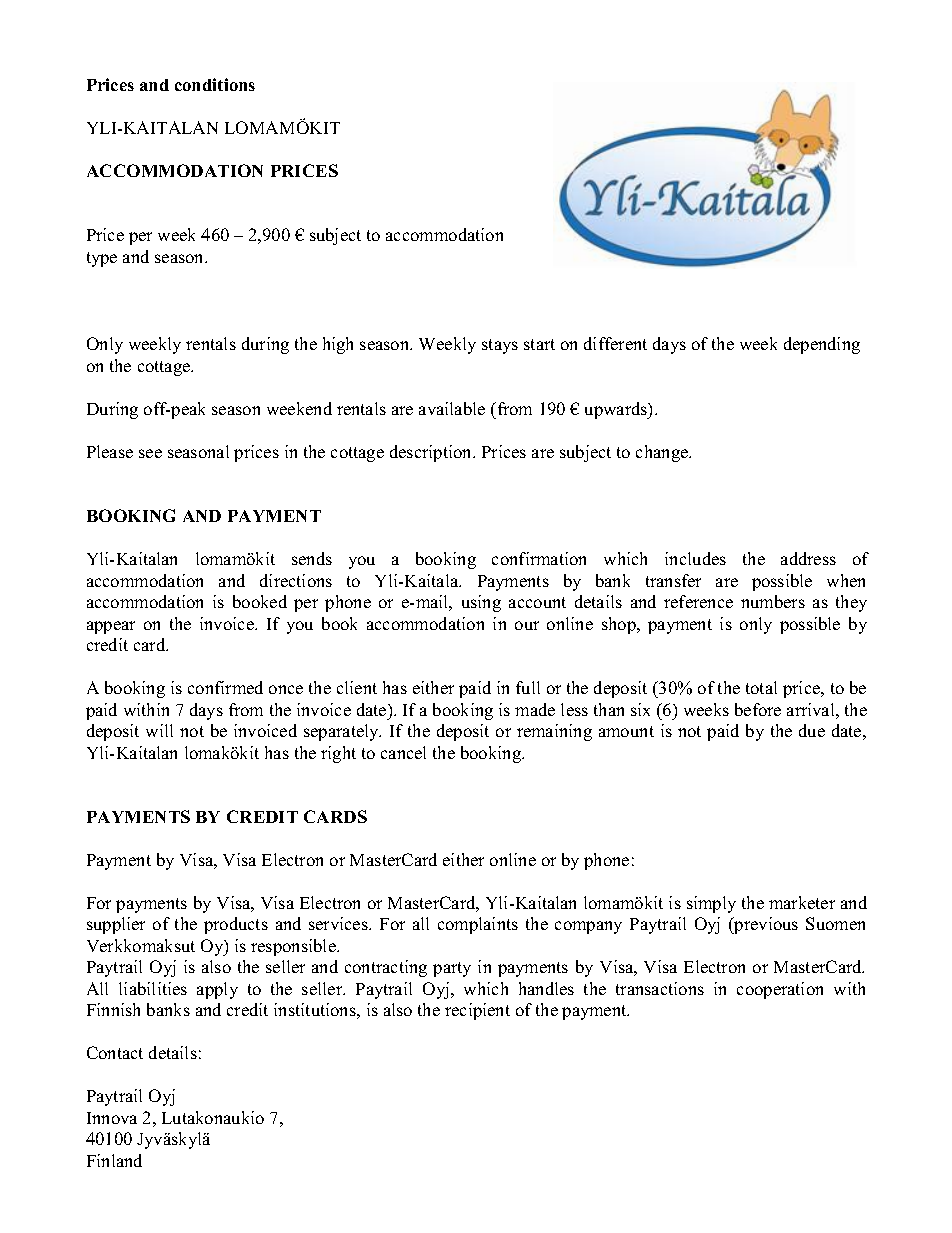 The width and height of the screenshot is (952, 1233). I want to click on Finland, so click(114, 1160).
